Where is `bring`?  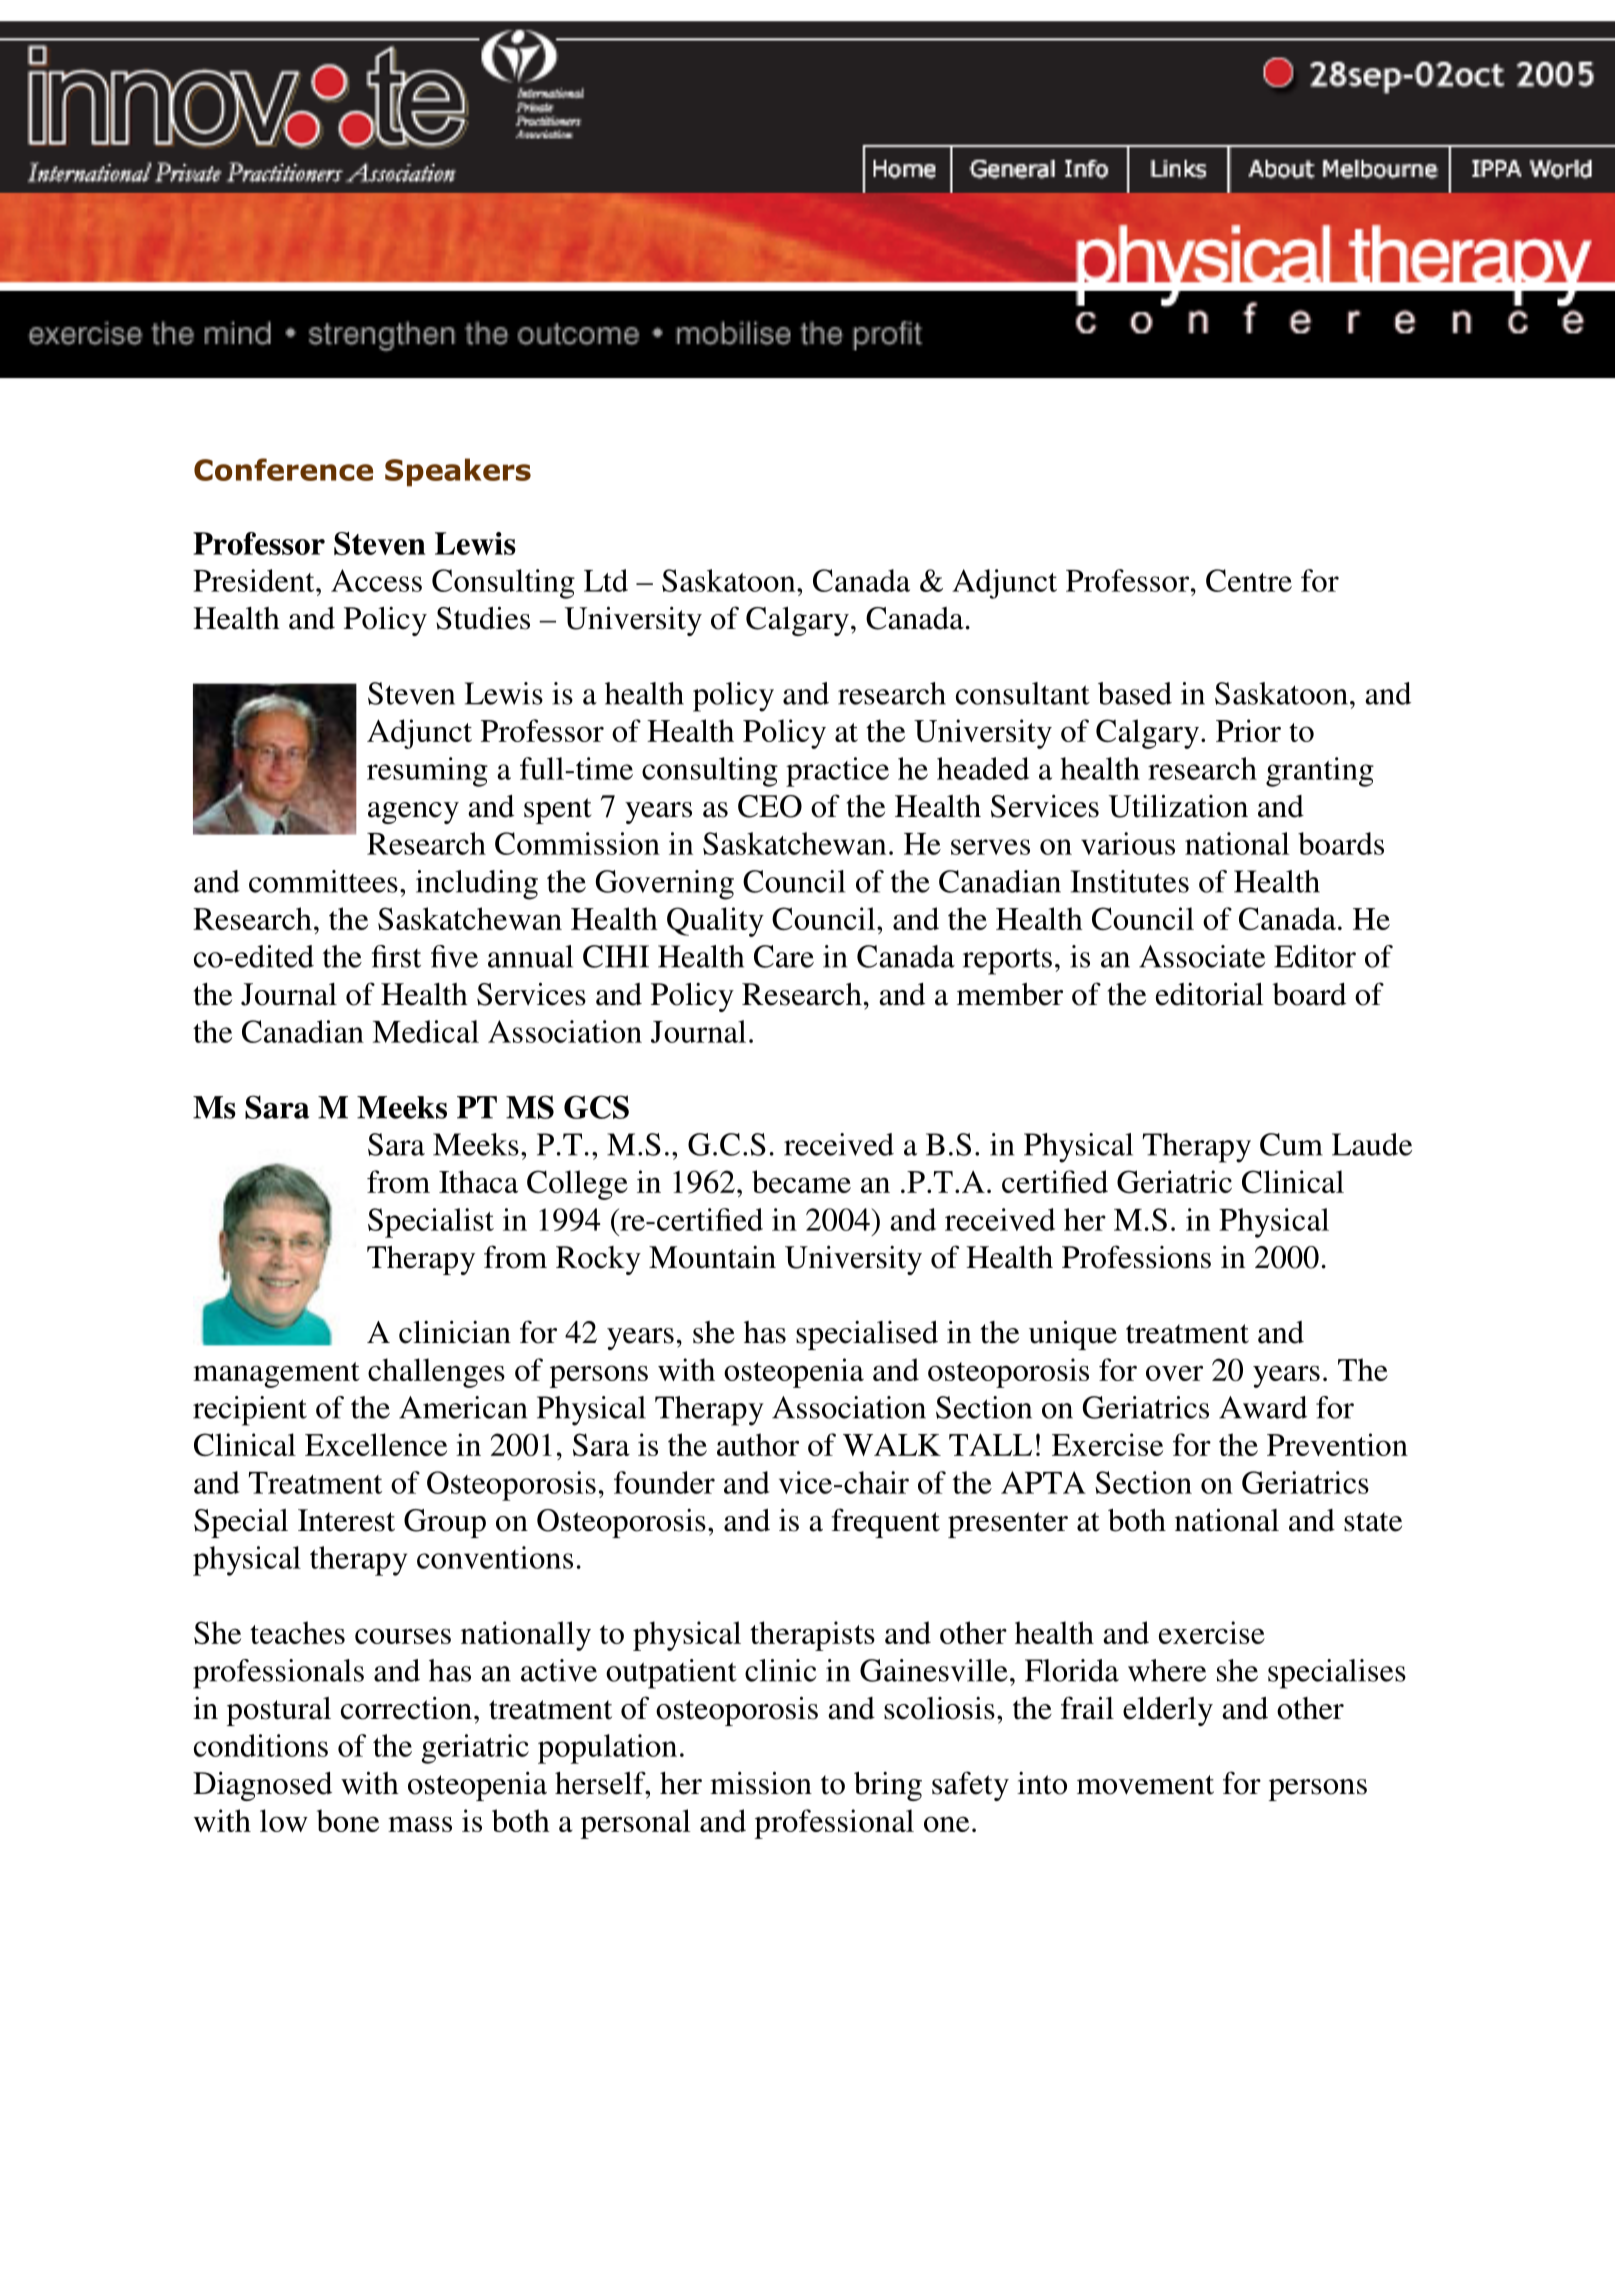
bring is located at coordinates (888, 1786).
